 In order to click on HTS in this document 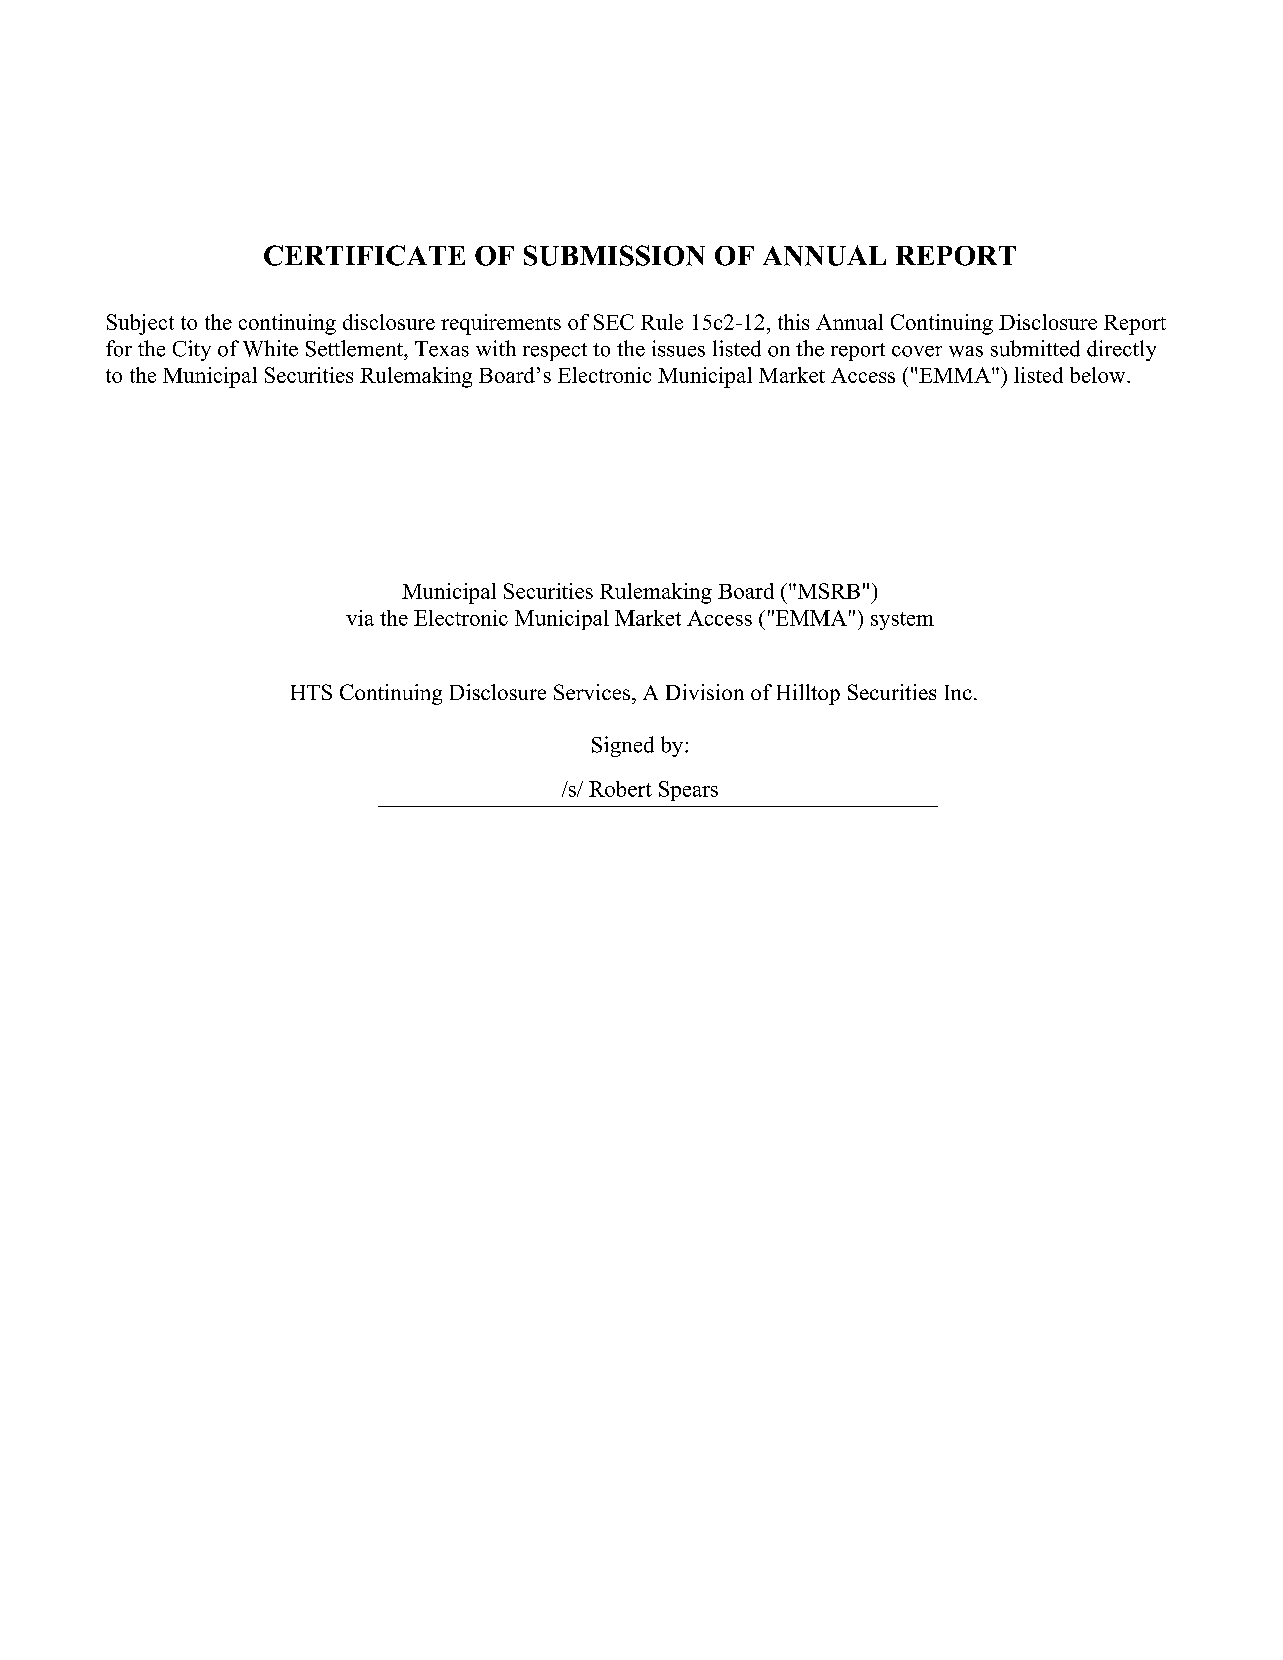, I will do `click(311, 692)`.
